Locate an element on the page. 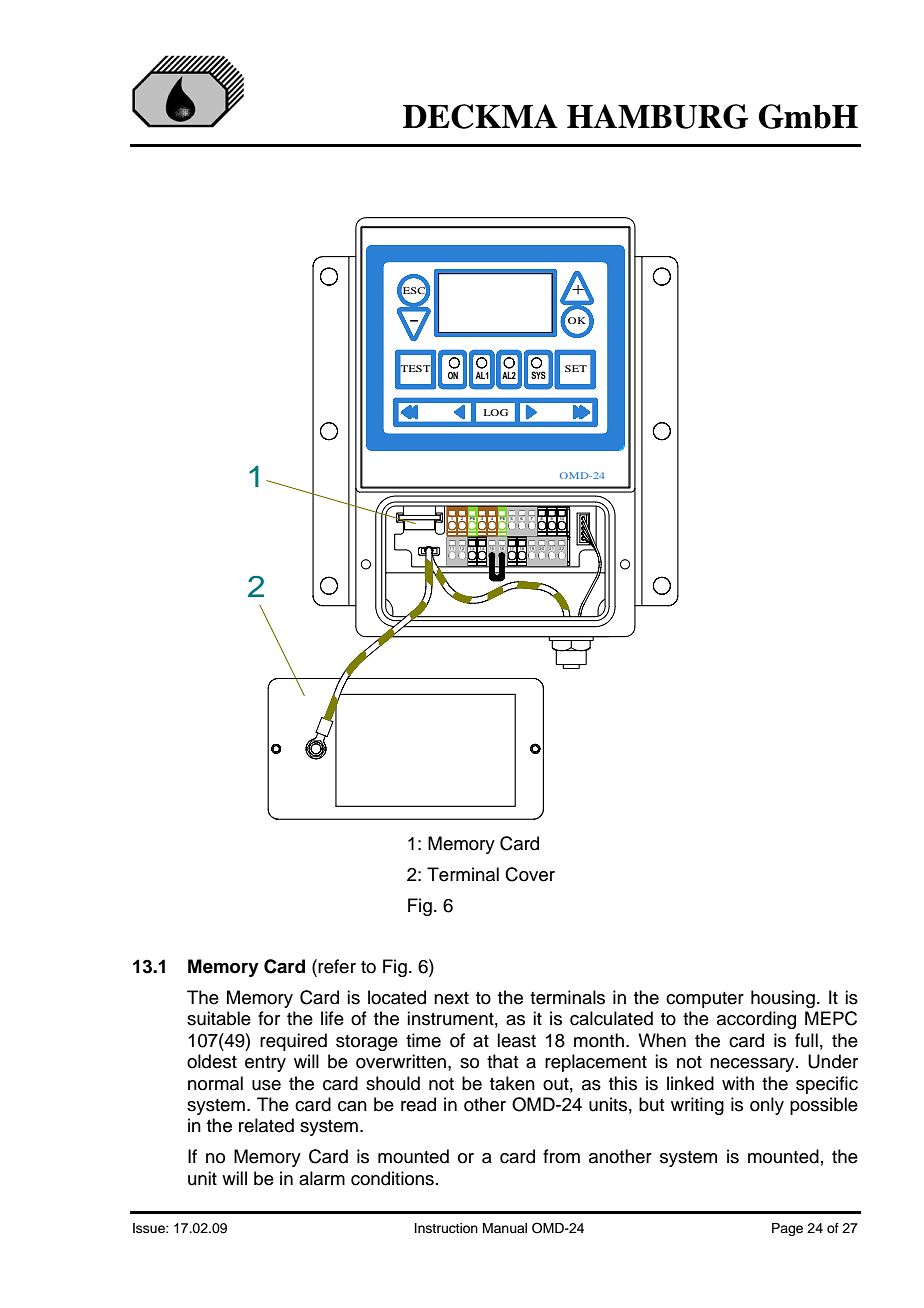 This document has height=1308, width=924. computer is located at coordinates (705, 1000).
